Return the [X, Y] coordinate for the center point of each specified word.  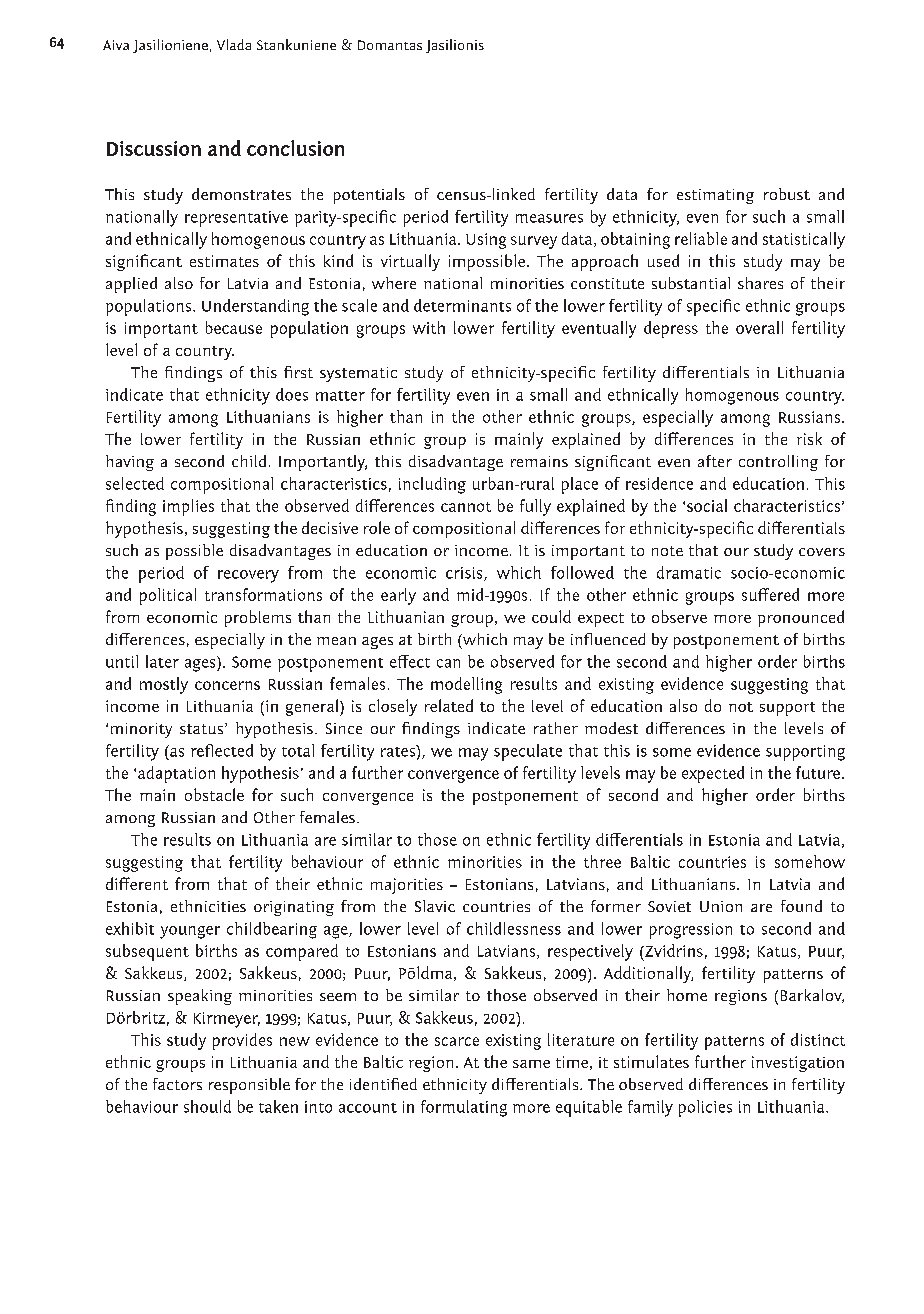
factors [177, 1084]
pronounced [801, 618]
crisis [465, 574]
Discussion [154, 148]
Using [486, 241]
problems [258, 618]
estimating [715, 196]
